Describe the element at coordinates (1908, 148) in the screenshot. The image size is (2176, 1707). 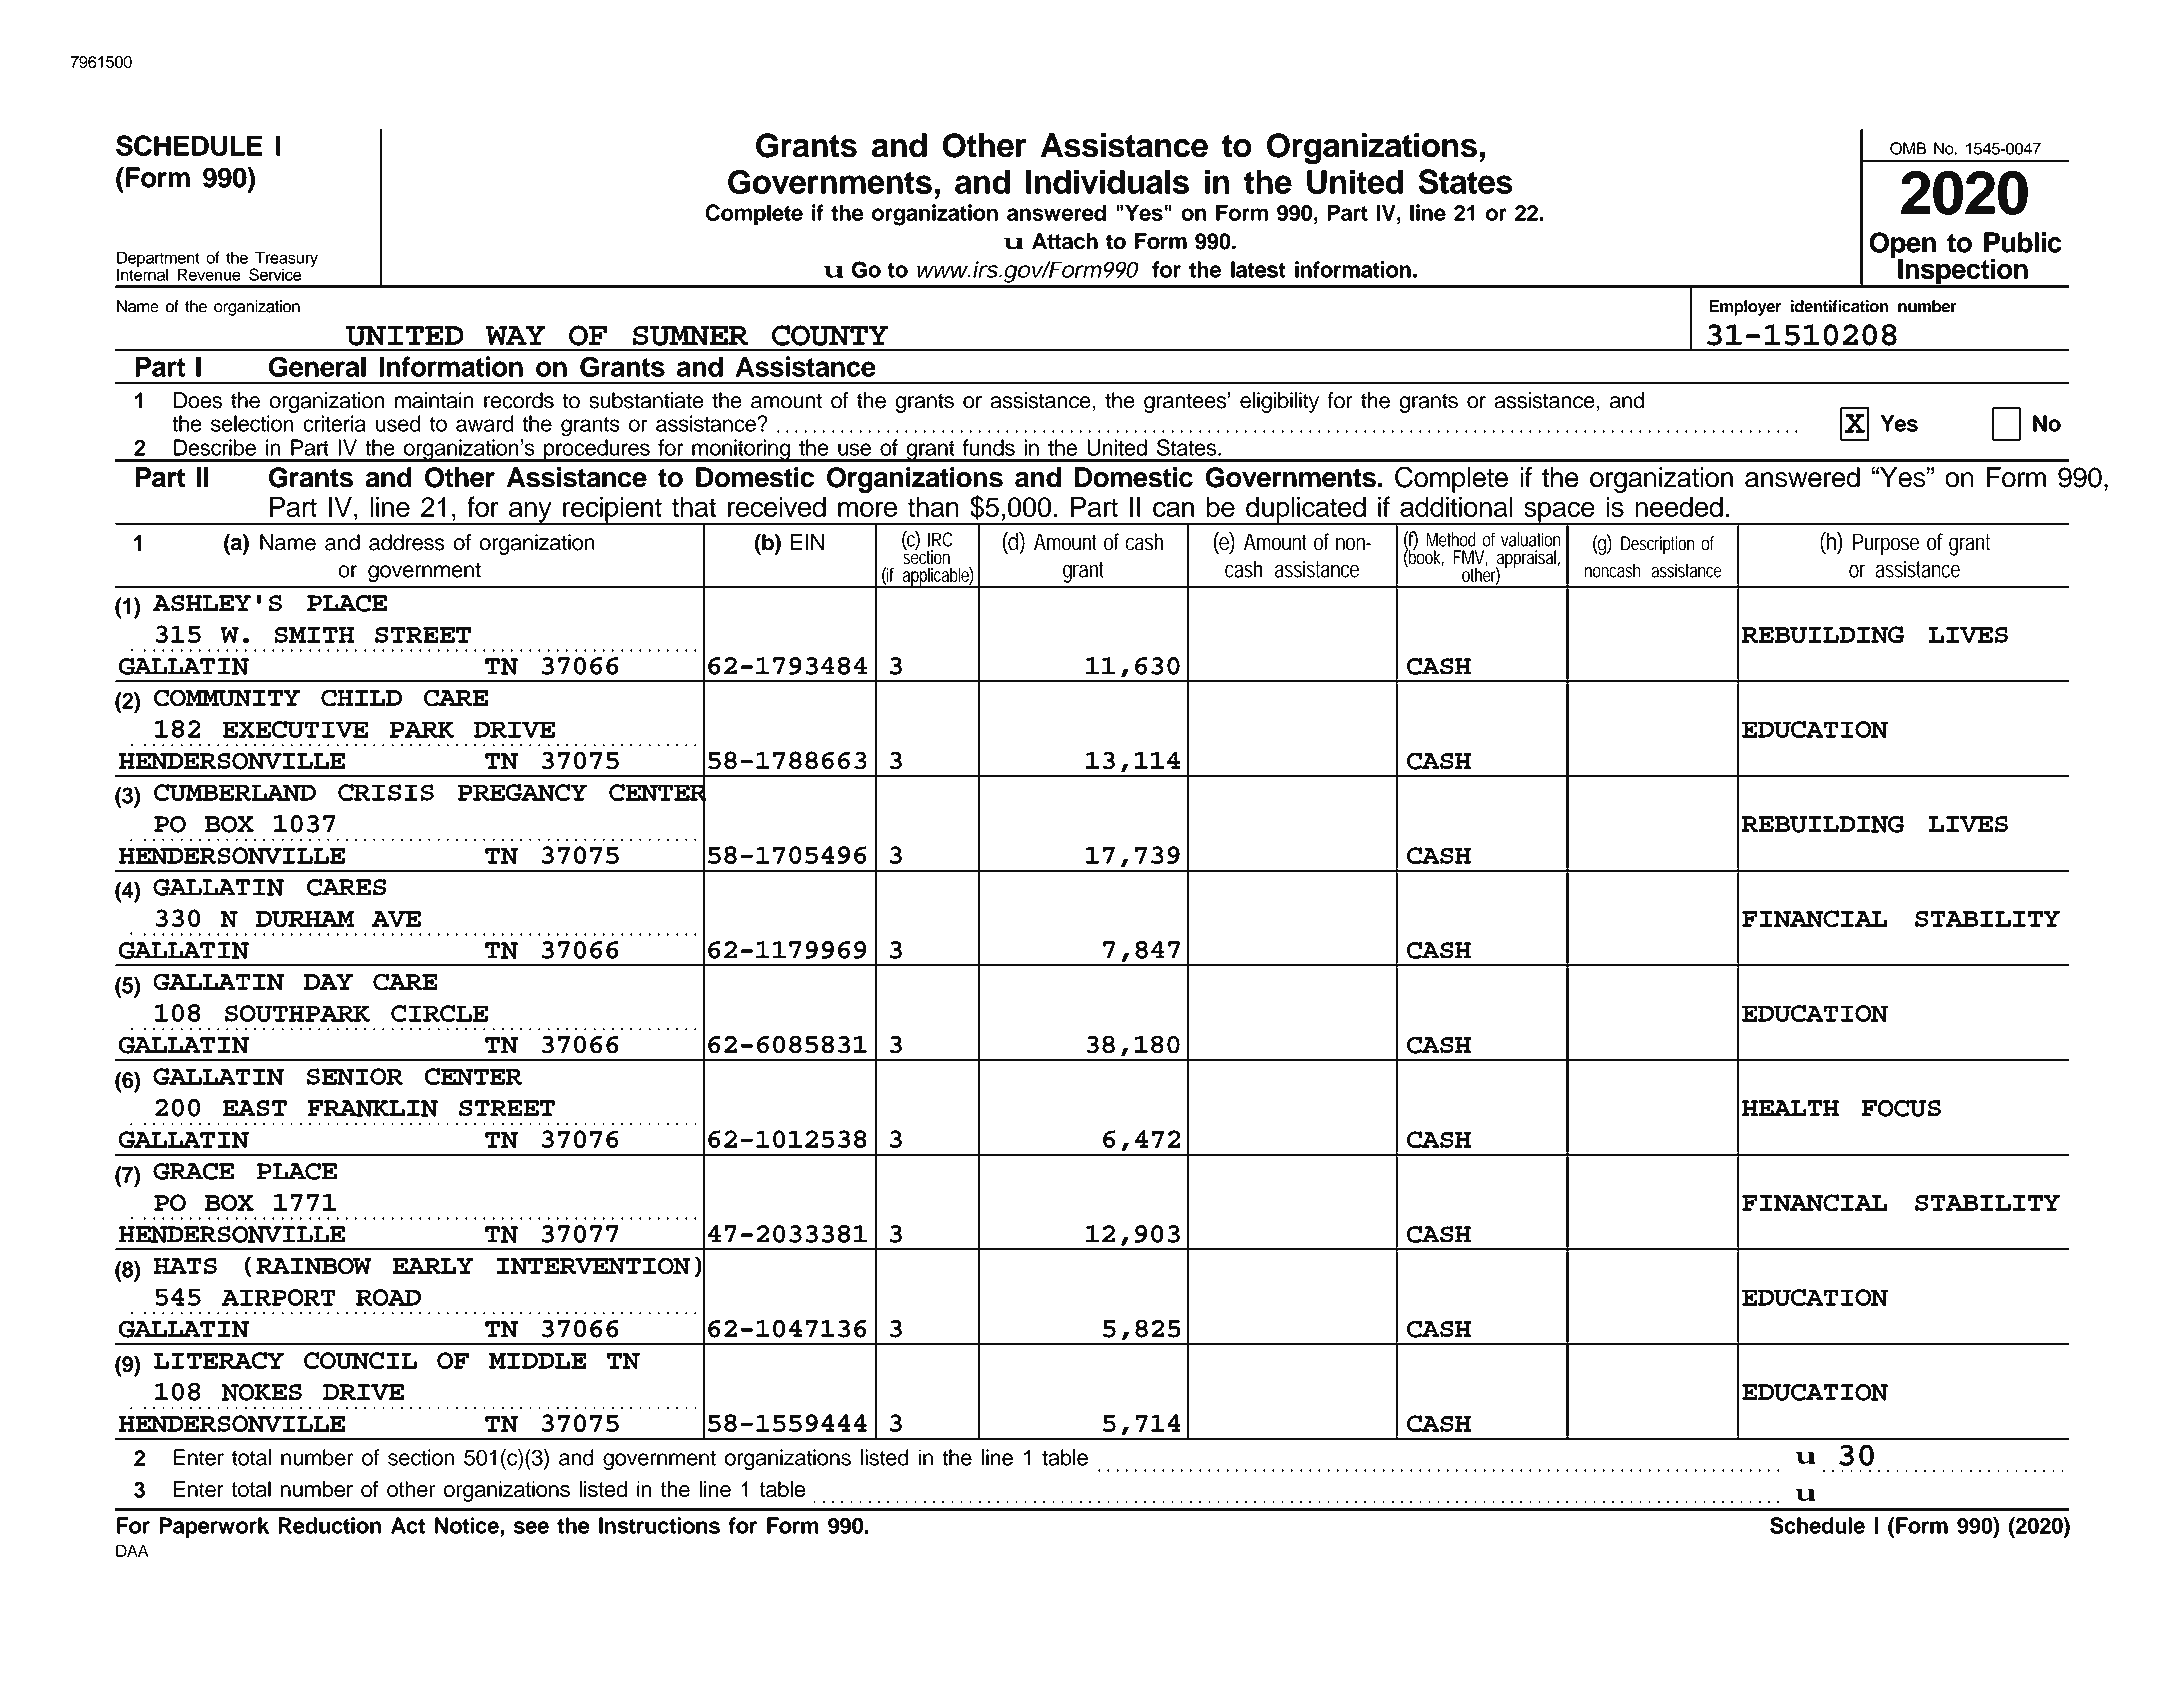
I see `OMB` at that location.
